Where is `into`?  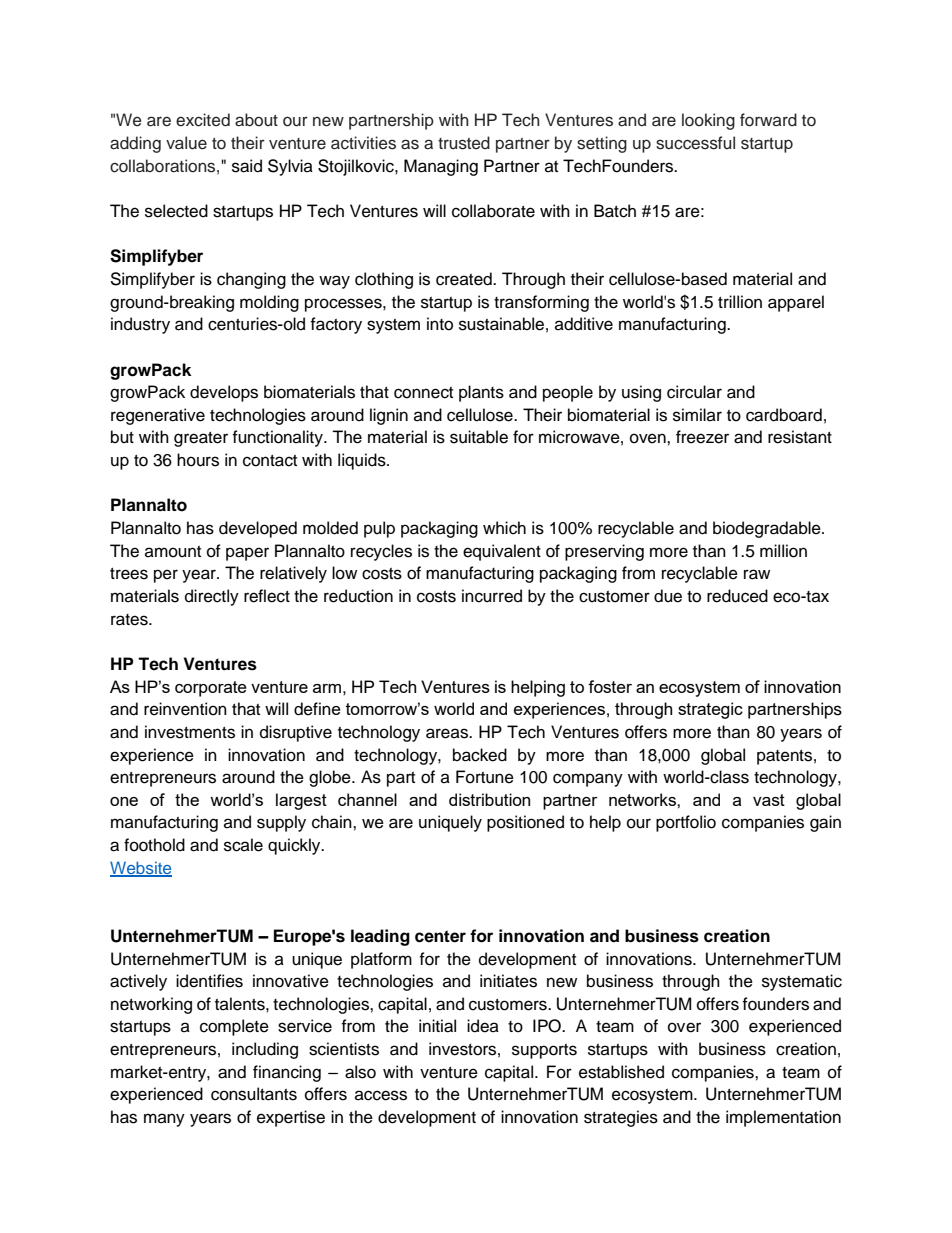 into is located at coordinates (440, 324).
